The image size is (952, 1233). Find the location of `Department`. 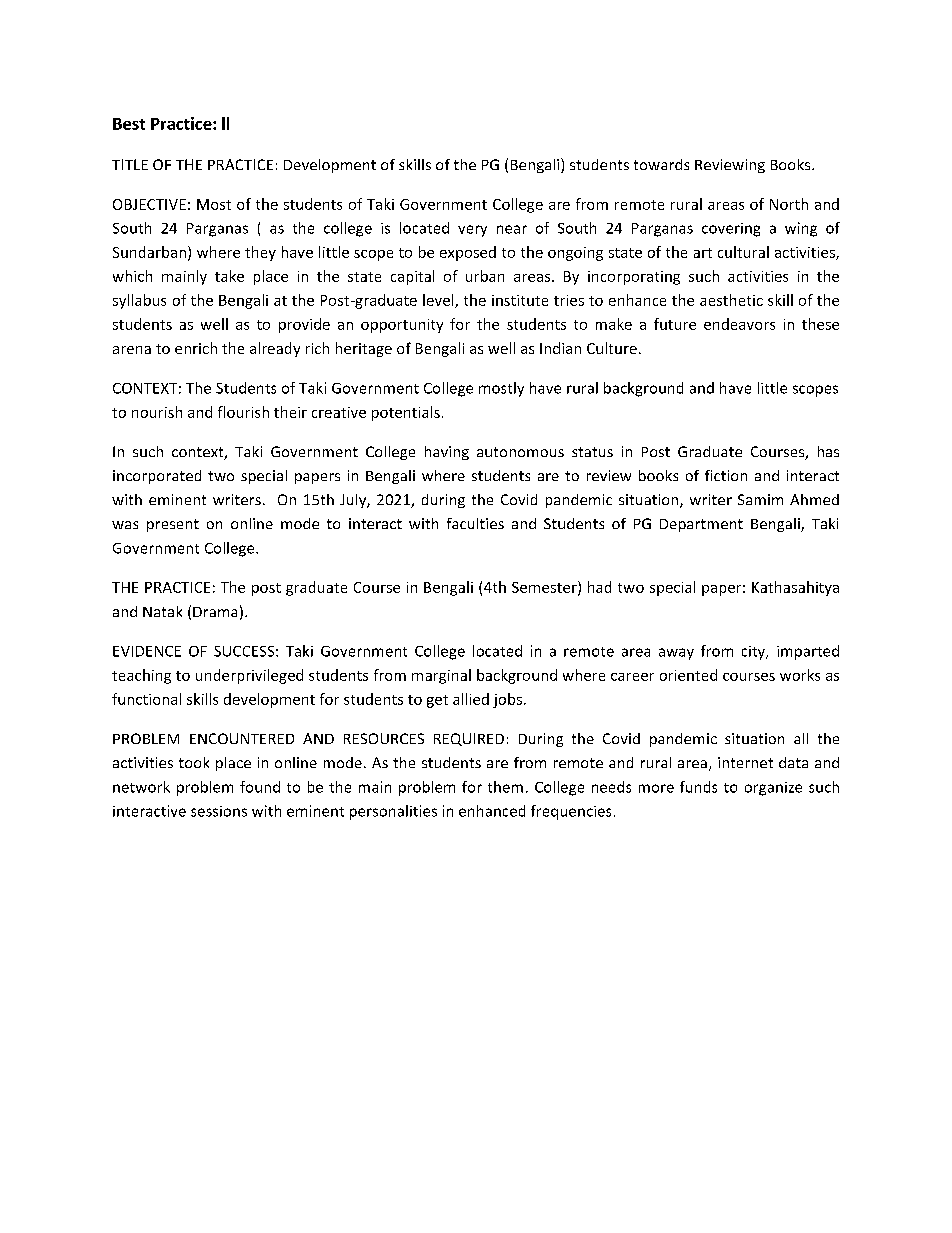

Department is located at coordinates (701, 525).
